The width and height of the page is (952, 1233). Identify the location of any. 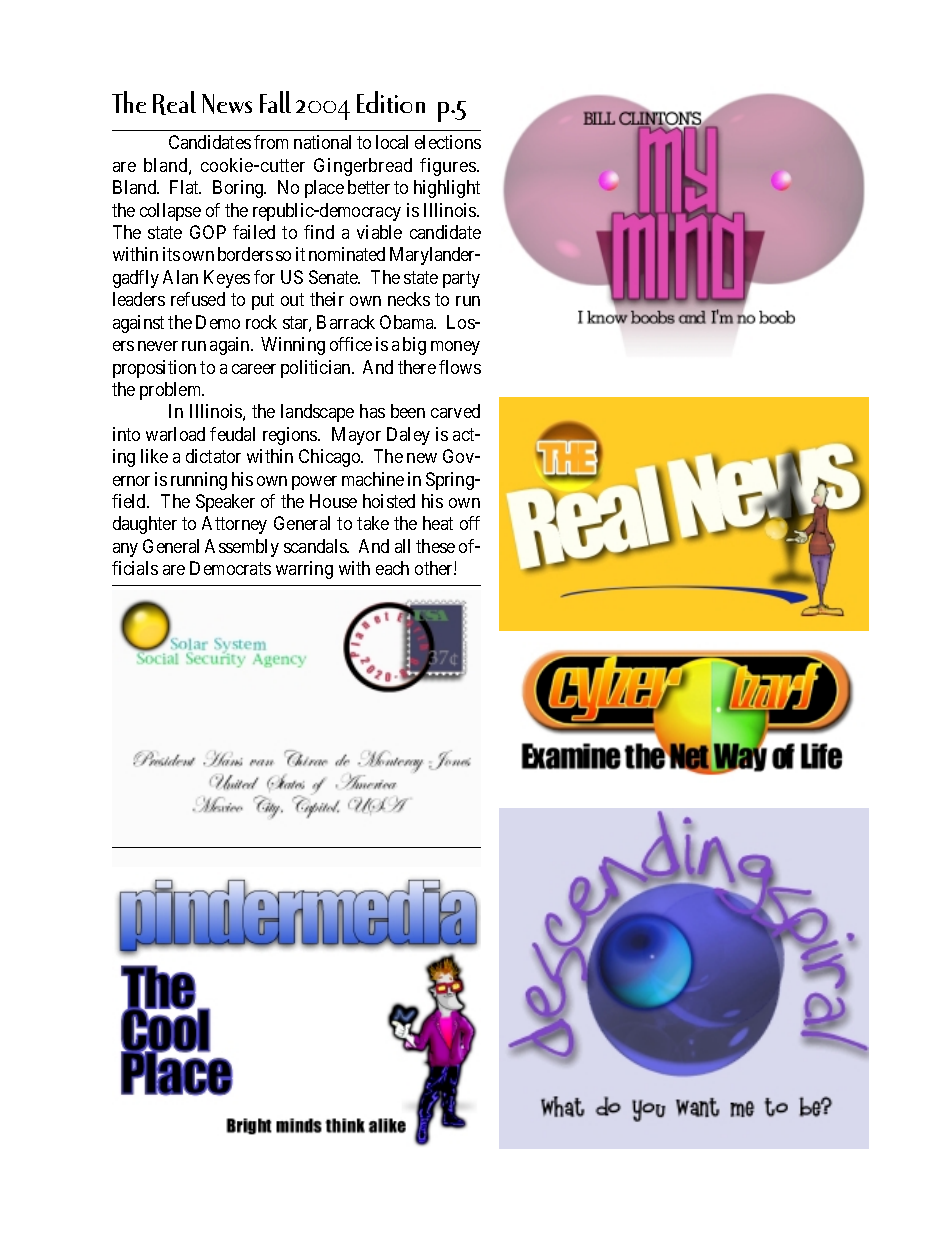
(125, 550).
